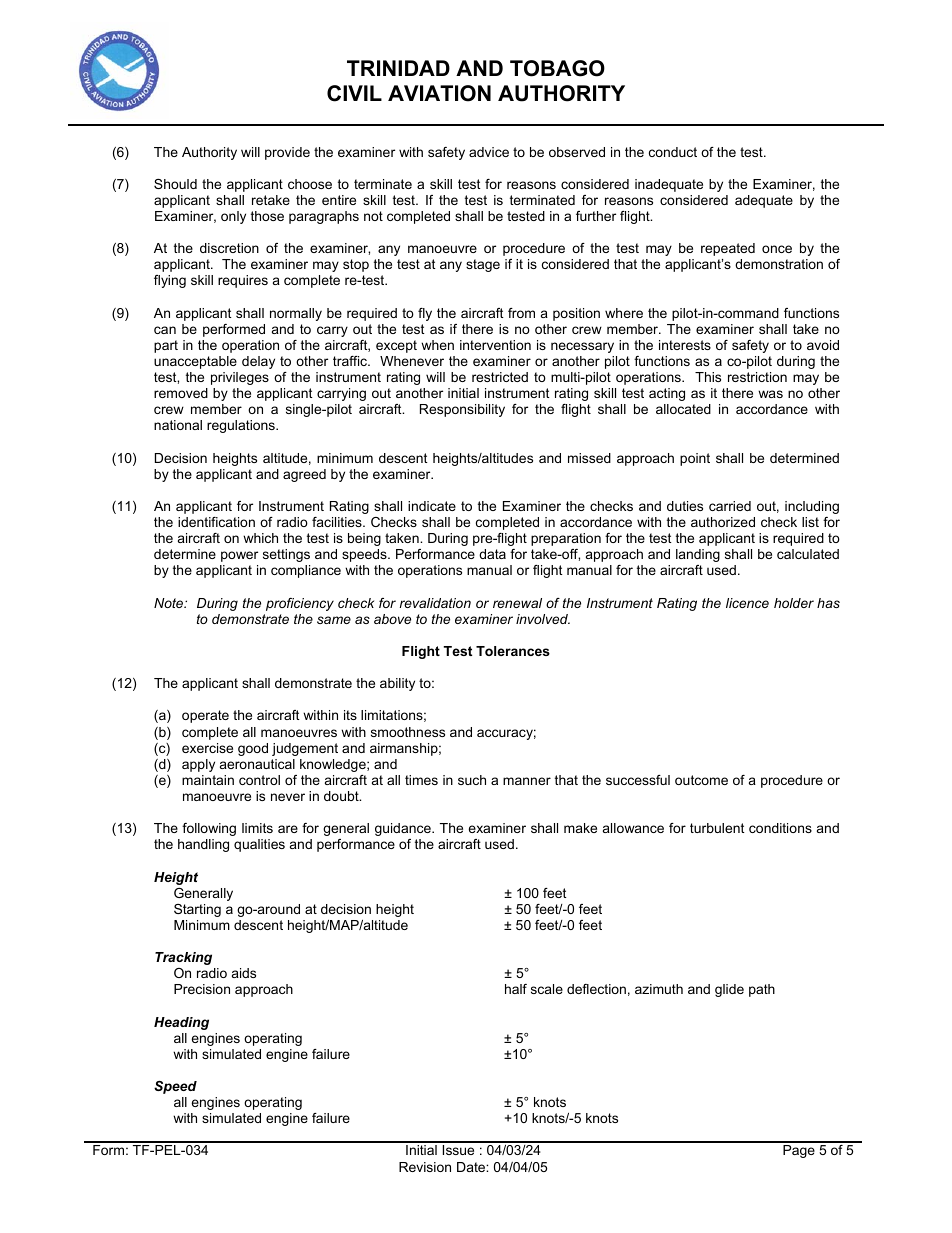 The height and width of the image is (1233, 952). I want to click on AVIATION, so click(439, 93).
